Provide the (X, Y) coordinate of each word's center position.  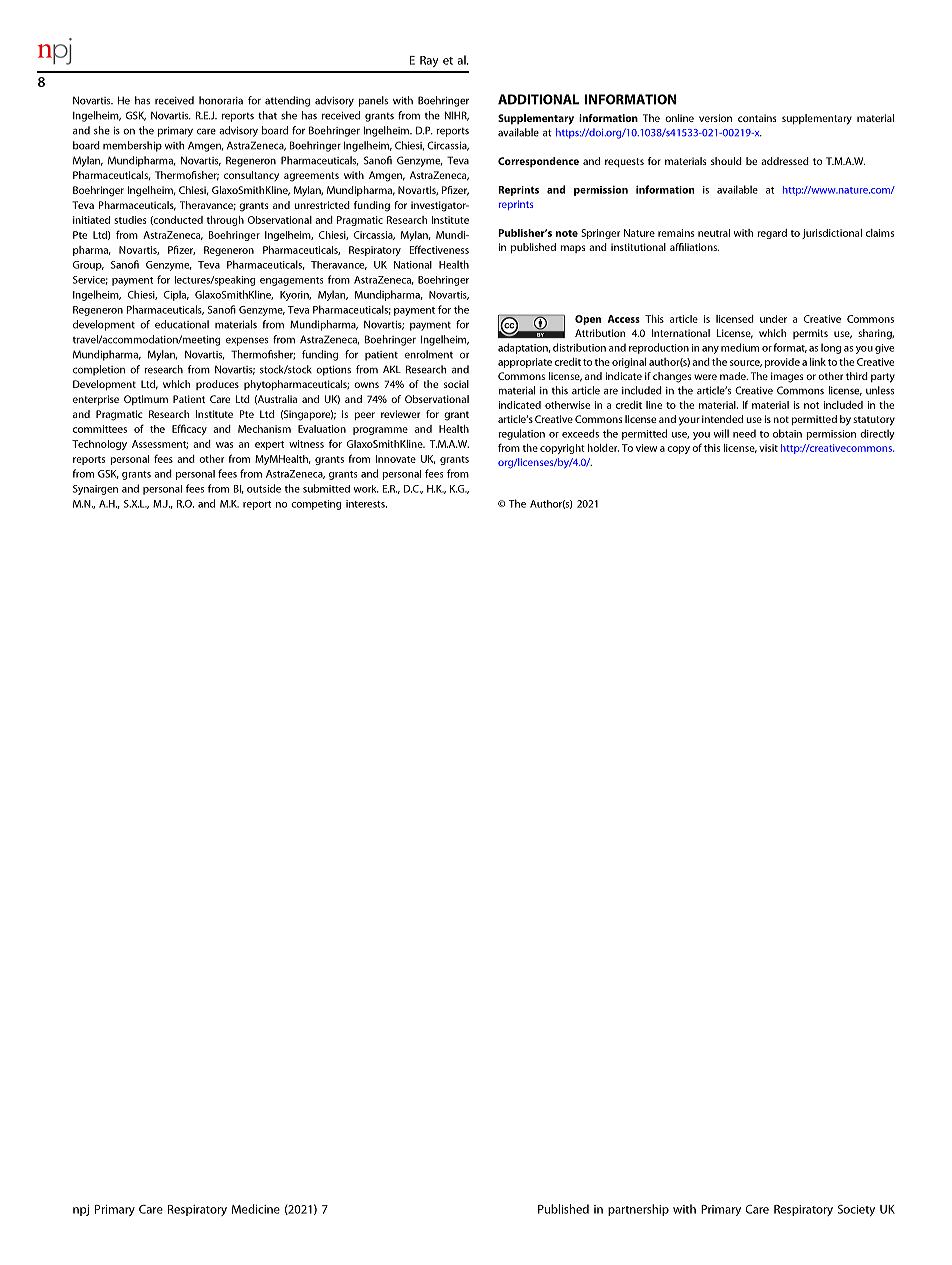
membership (132, 146)
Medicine (256, 1209)
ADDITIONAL (538, 99)
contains (757, 118)
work (366, 489)
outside (264, 488)
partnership (638, 1210)
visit (768, 448)
